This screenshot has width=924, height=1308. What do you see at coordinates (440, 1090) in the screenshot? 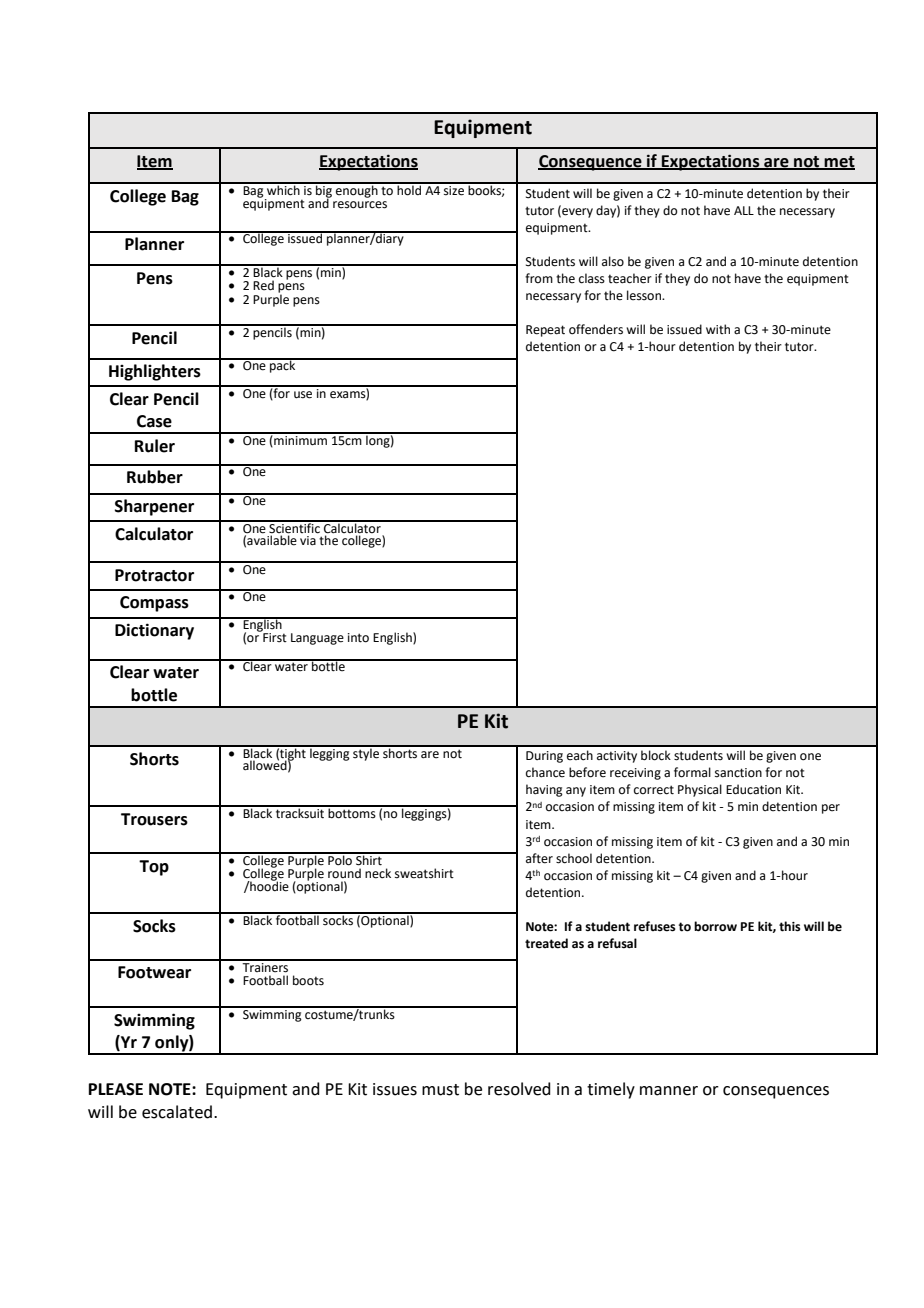
I see `must` at bounding box center [440, 1090].
